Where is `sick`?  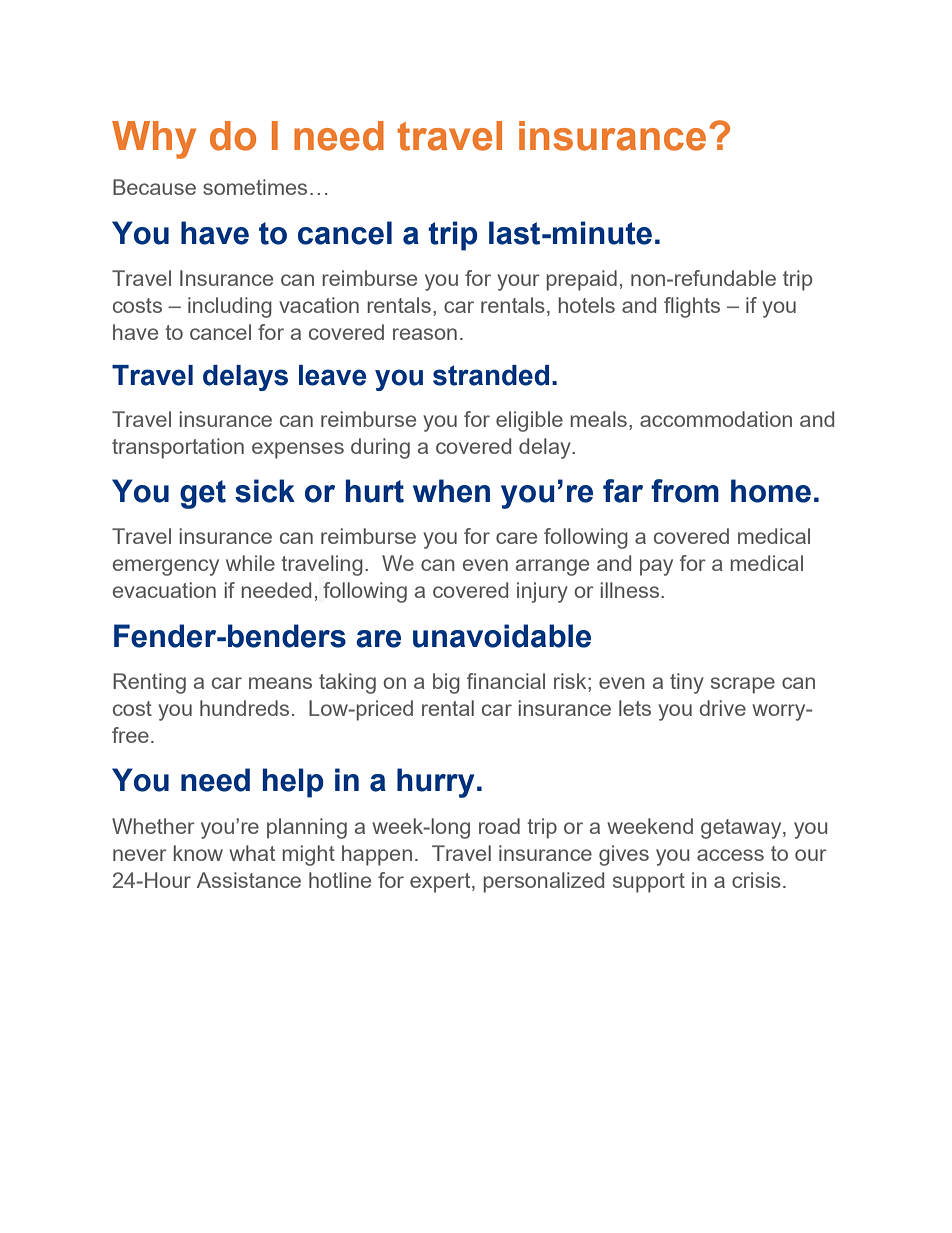
sick is located at coordinates (265, 491).
